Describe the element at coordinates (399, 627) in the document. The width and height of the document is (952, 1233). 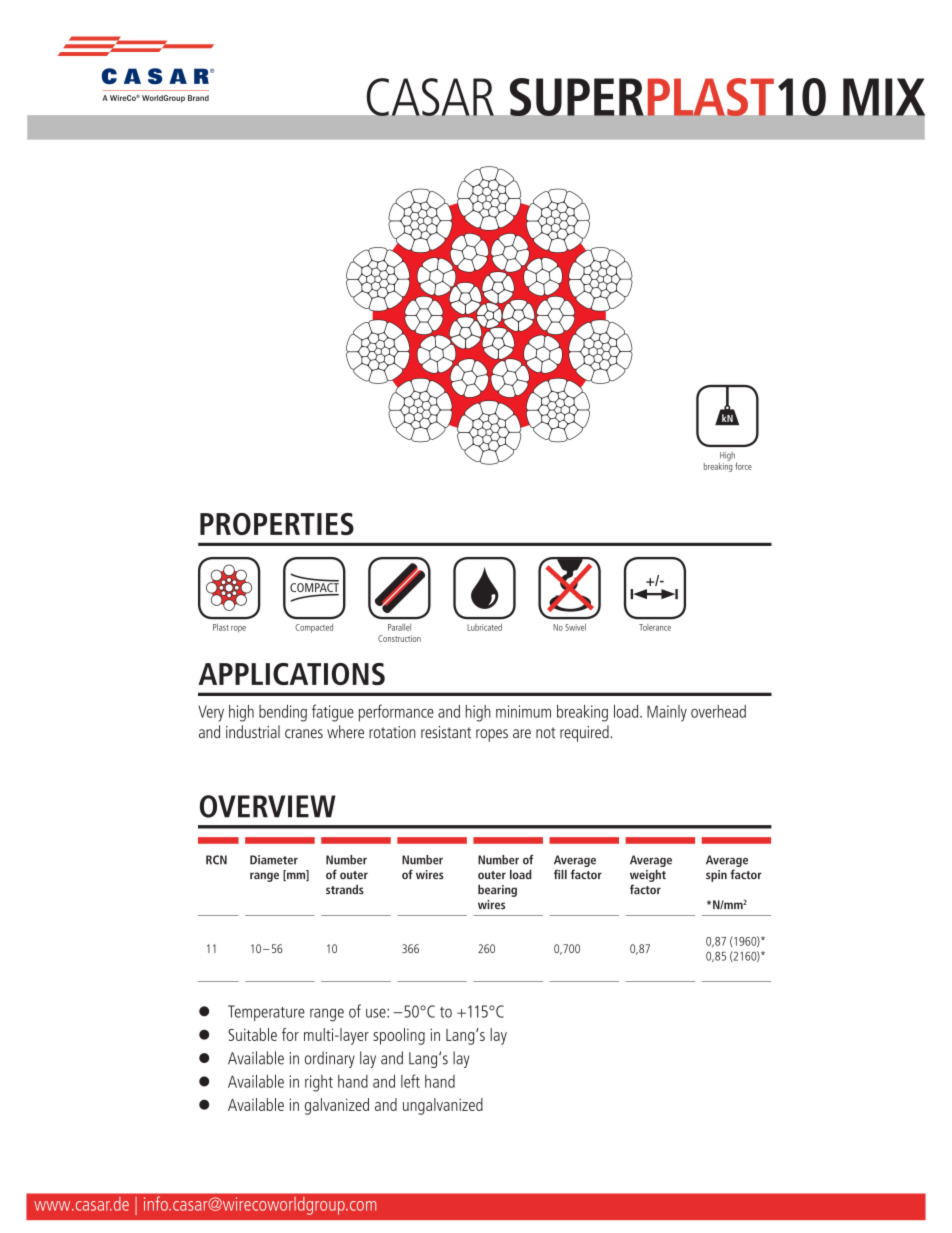
I see `Parallel` at that location.
